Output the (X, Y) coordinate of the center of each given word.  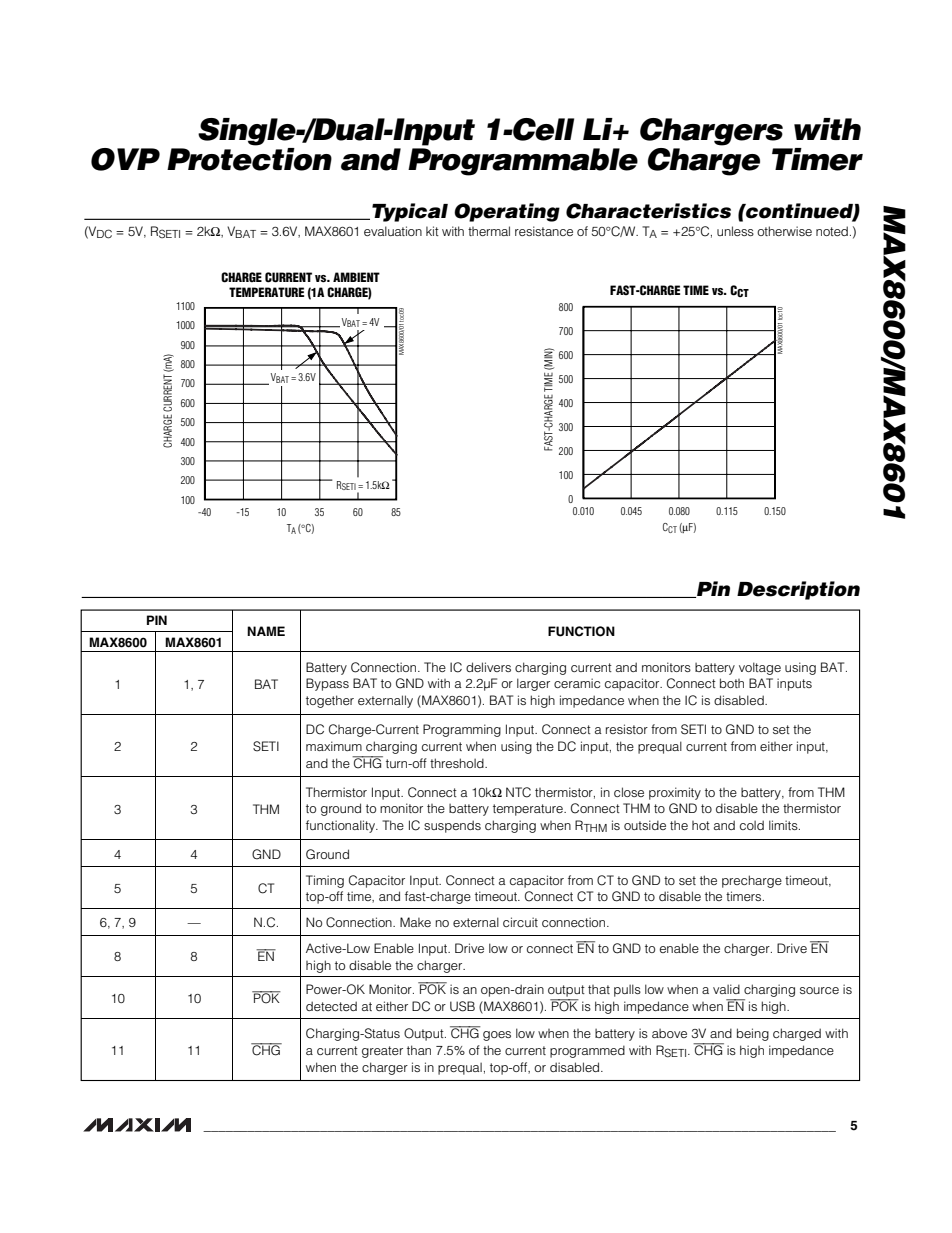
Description (798, 590)
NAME (266, 631)
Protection (249, 158)
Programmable (523, 162)
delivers (488, 667)
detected (331, 1006)
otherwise (784, 231)
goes (497, 1036)
